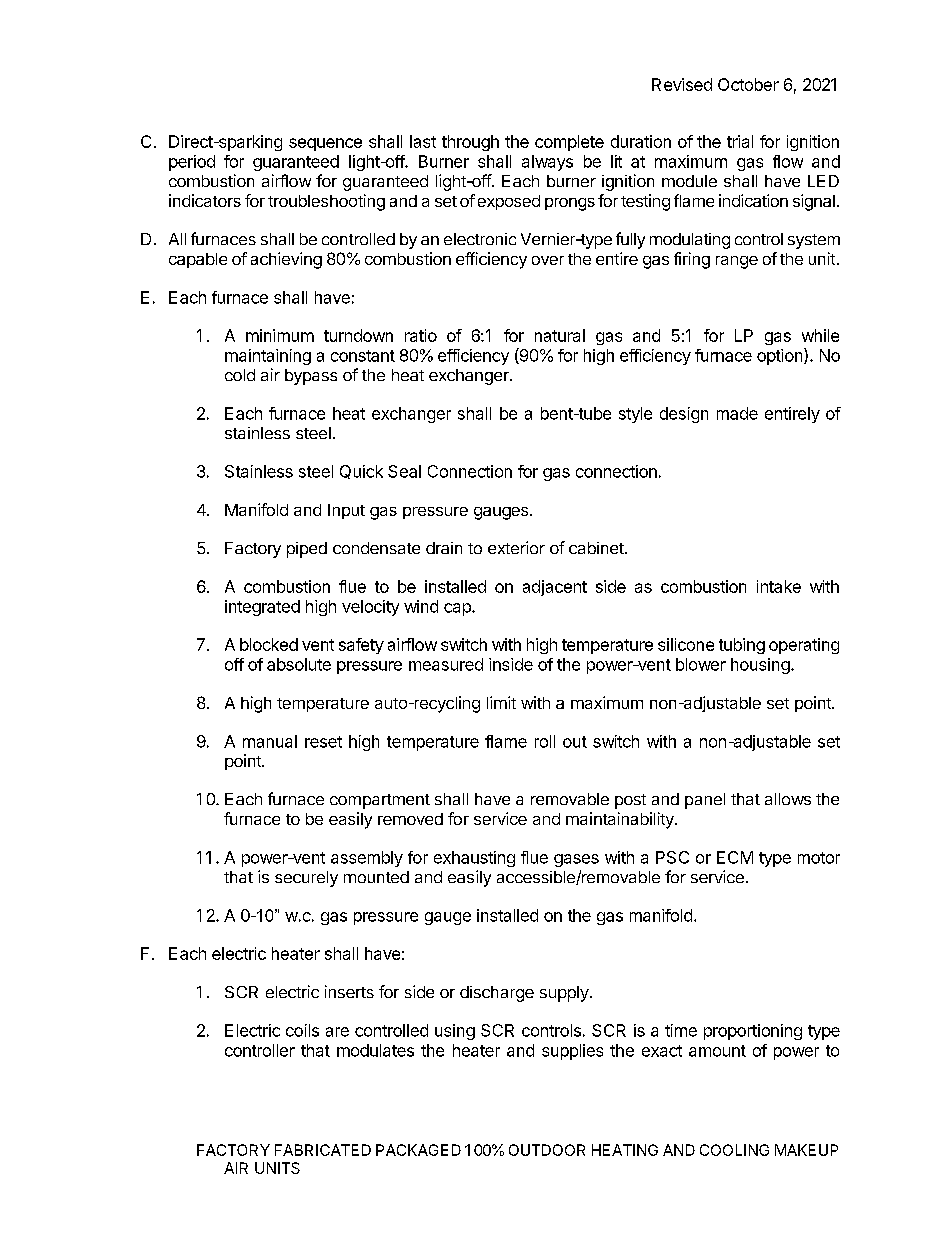  Describe the element at coordinates (516, 547) in the screenshot. I see `exterior` at that location.
